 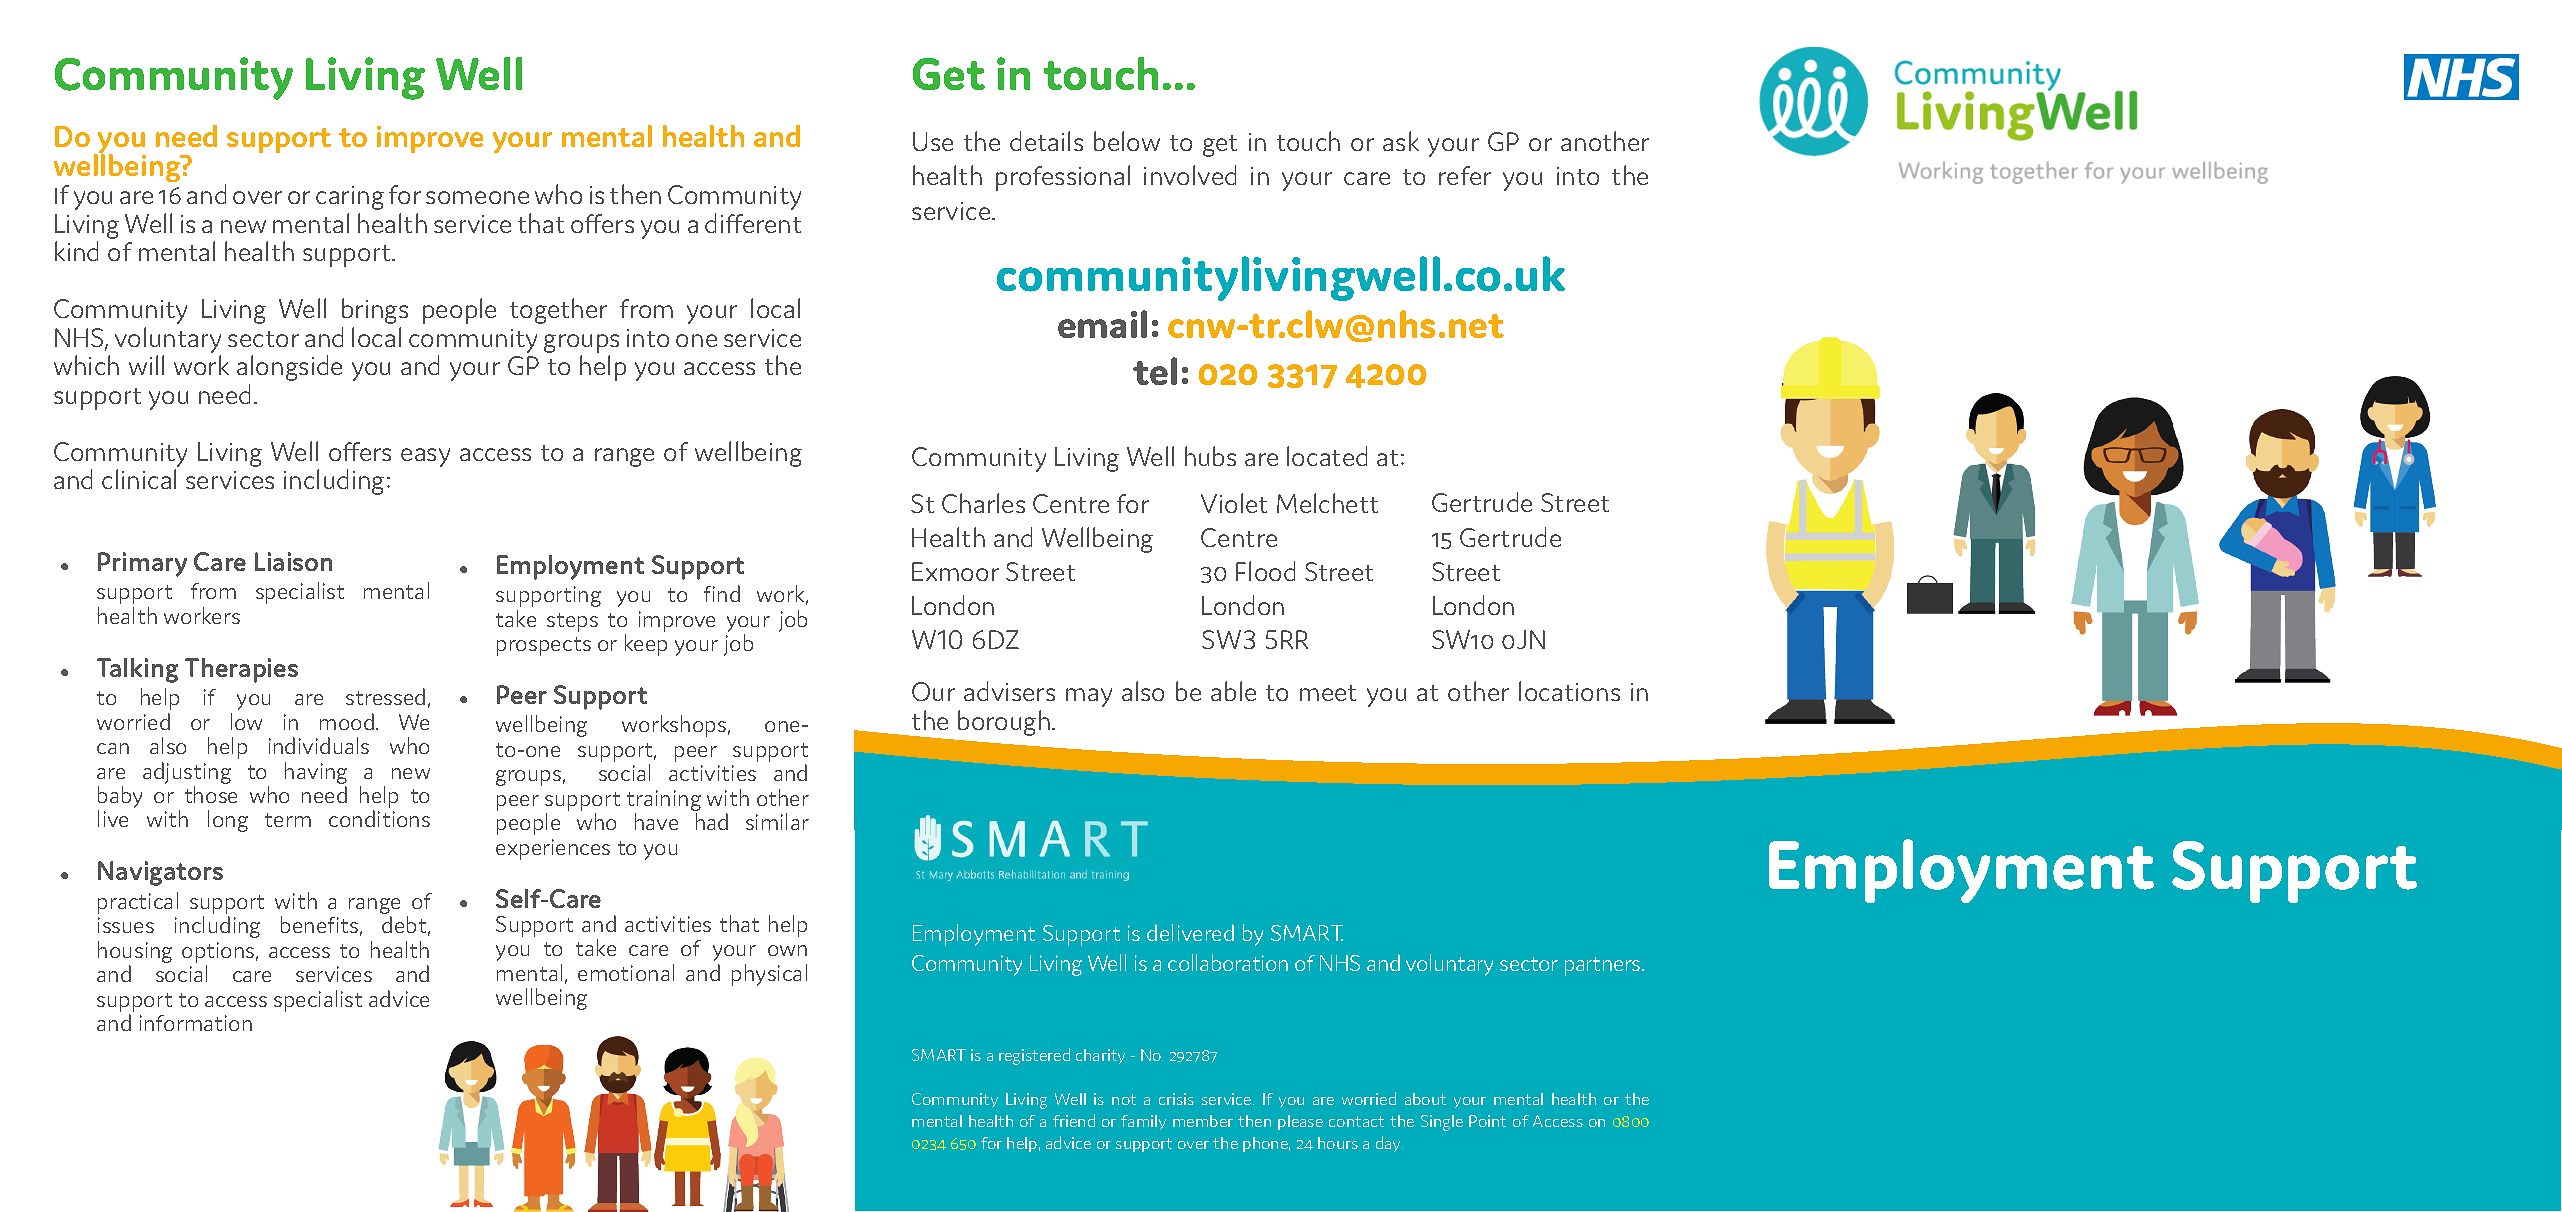 I want to click on located, so click(x=1327, y=456).
